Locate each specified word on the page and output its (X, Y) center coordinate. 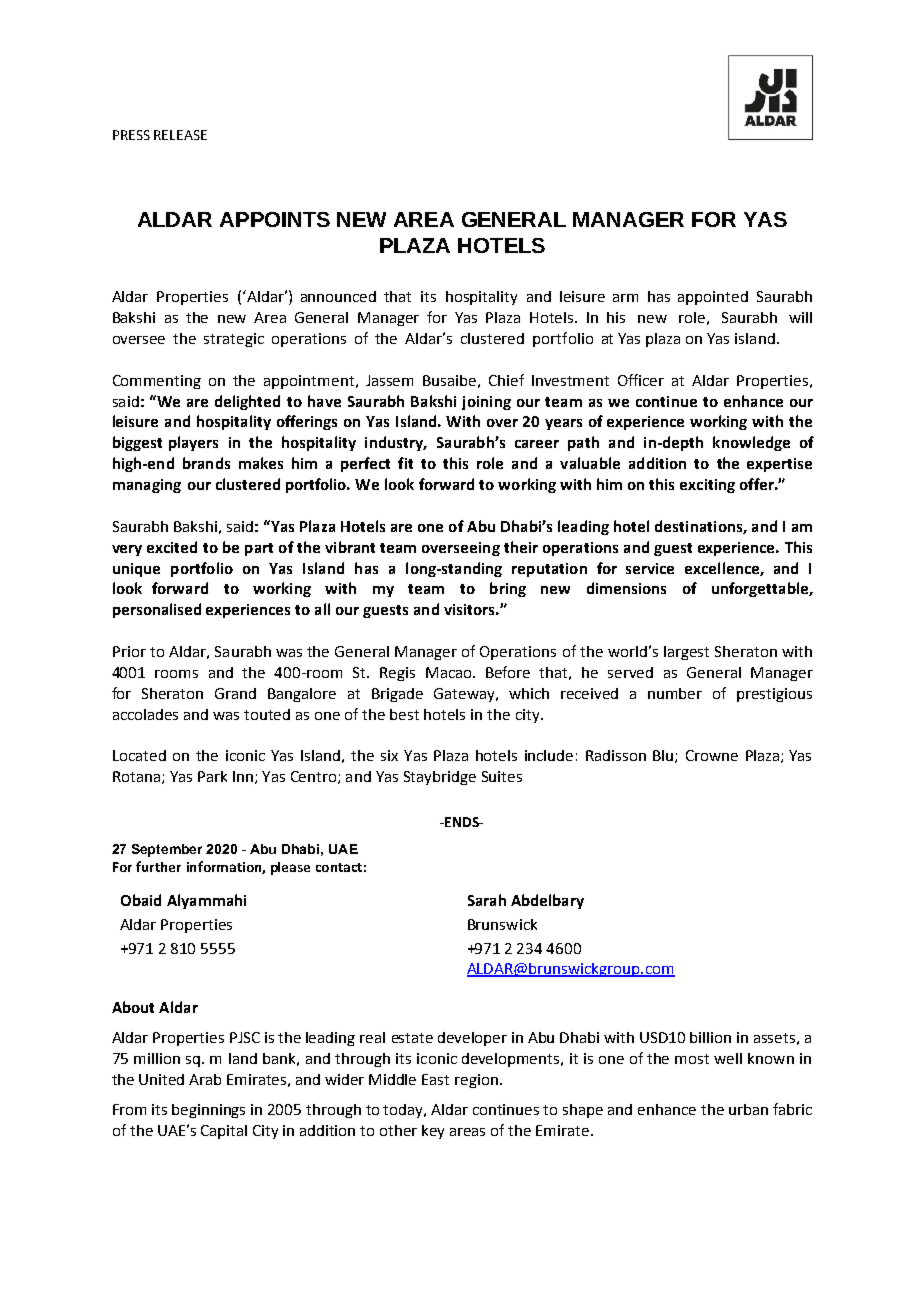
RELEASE (180, 135)
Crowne (712, 755)
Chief (506, 380)
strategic (234, 340)
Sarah (487, 900)
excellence (723, 569)
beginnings (208, 1111)
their (521, 547)
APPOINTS (275, 219)
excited (172, 547)
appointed (713, 298)
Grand (235, 693)
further (158, 866)
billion (710, 1037)
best (404, 714)
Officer (641, 380)
